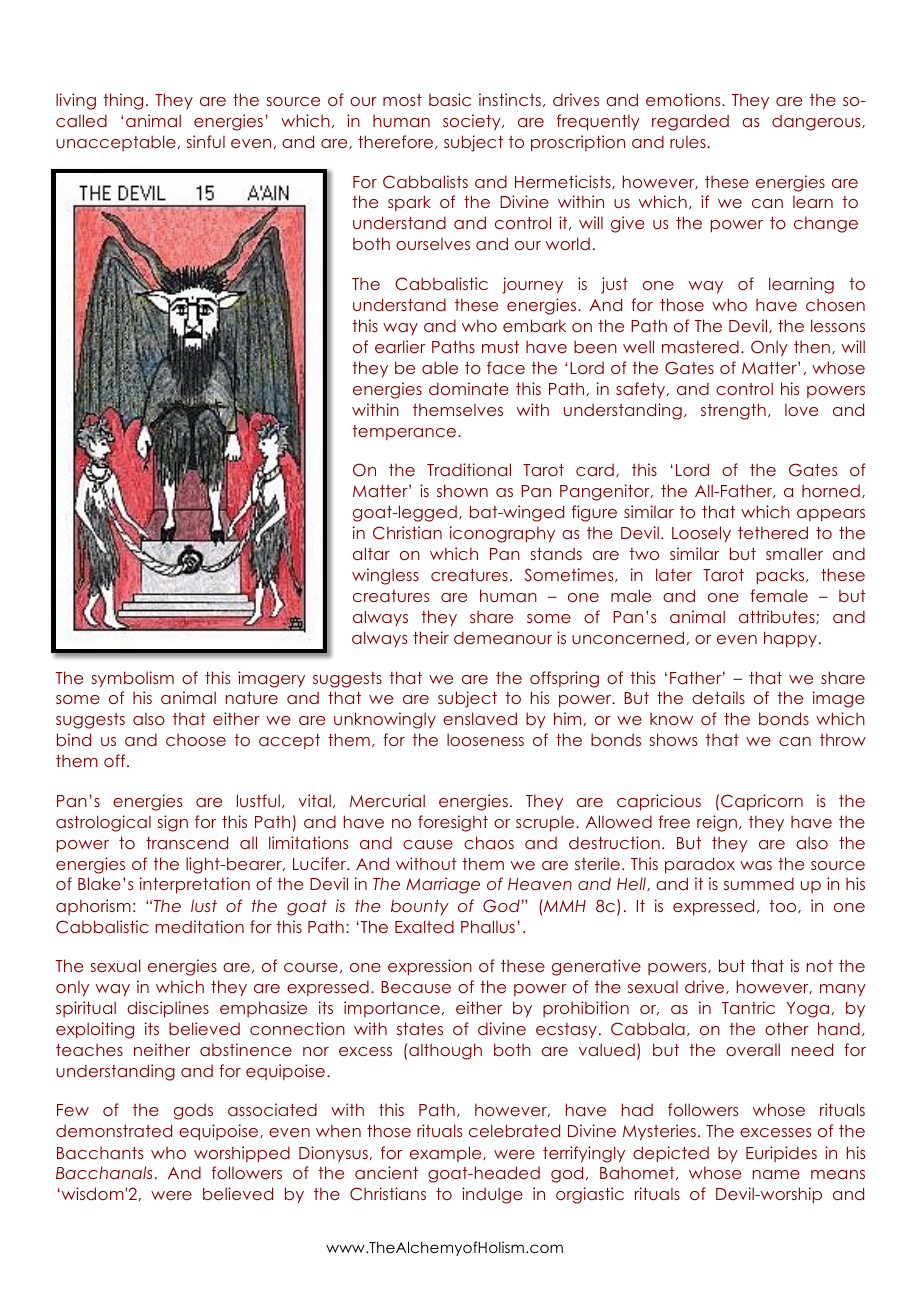  Describe the element at coordinates (776, 1174) in the screenshot. I see `name` at that location.
